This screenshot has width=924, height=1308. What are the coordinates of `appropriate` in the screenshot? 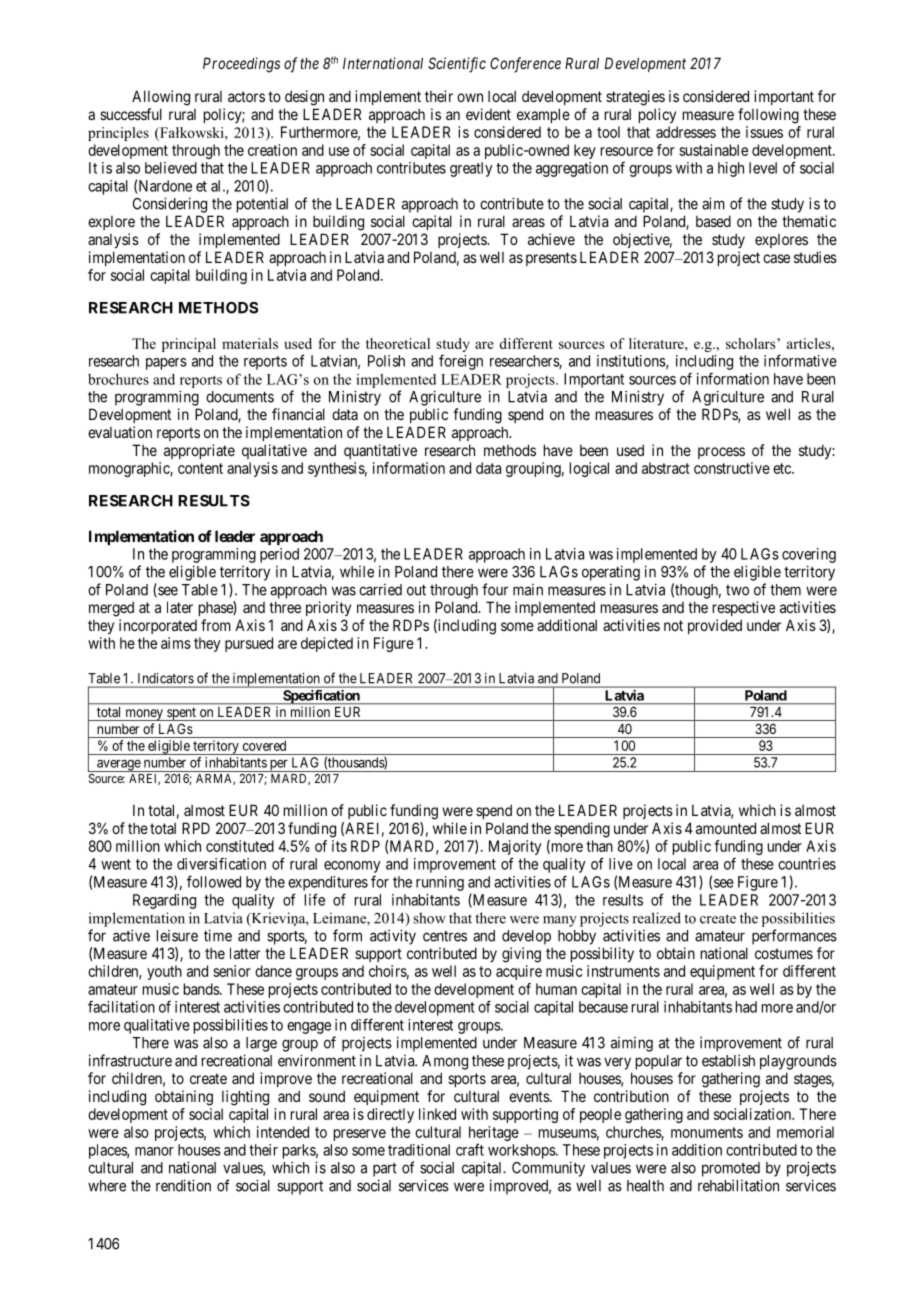 It's located at (199, 451).
